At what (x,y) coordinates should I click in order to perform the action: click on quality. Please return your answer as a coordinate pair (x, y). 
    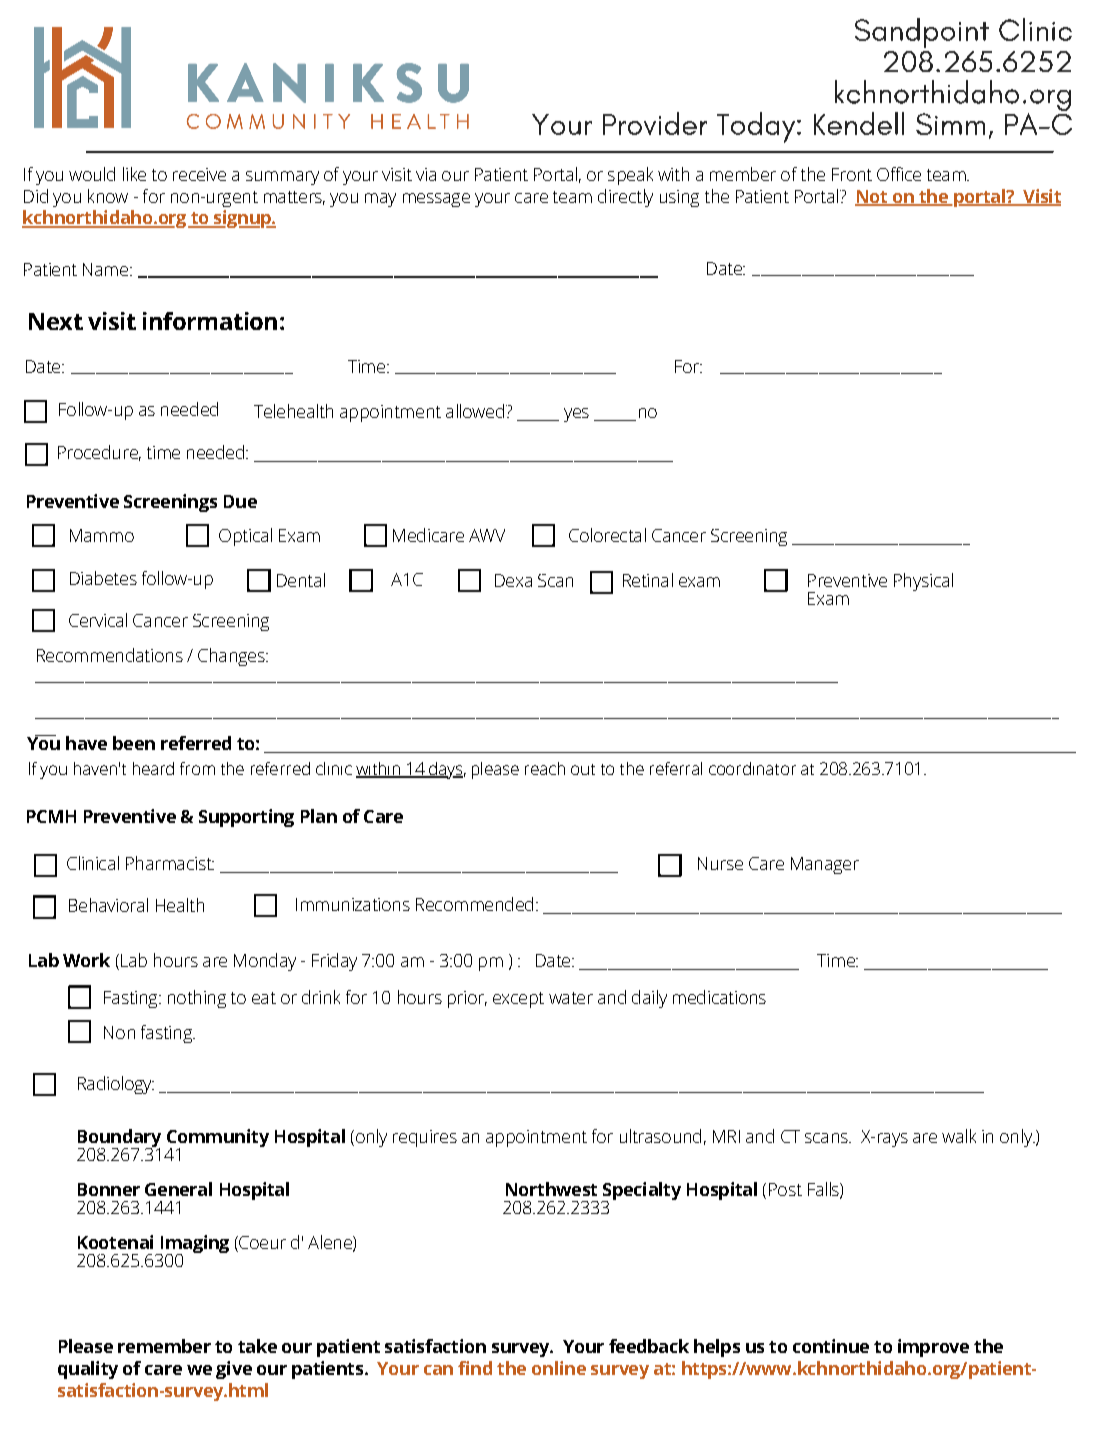
    Looking at the image, I should click on (88, 1370).
